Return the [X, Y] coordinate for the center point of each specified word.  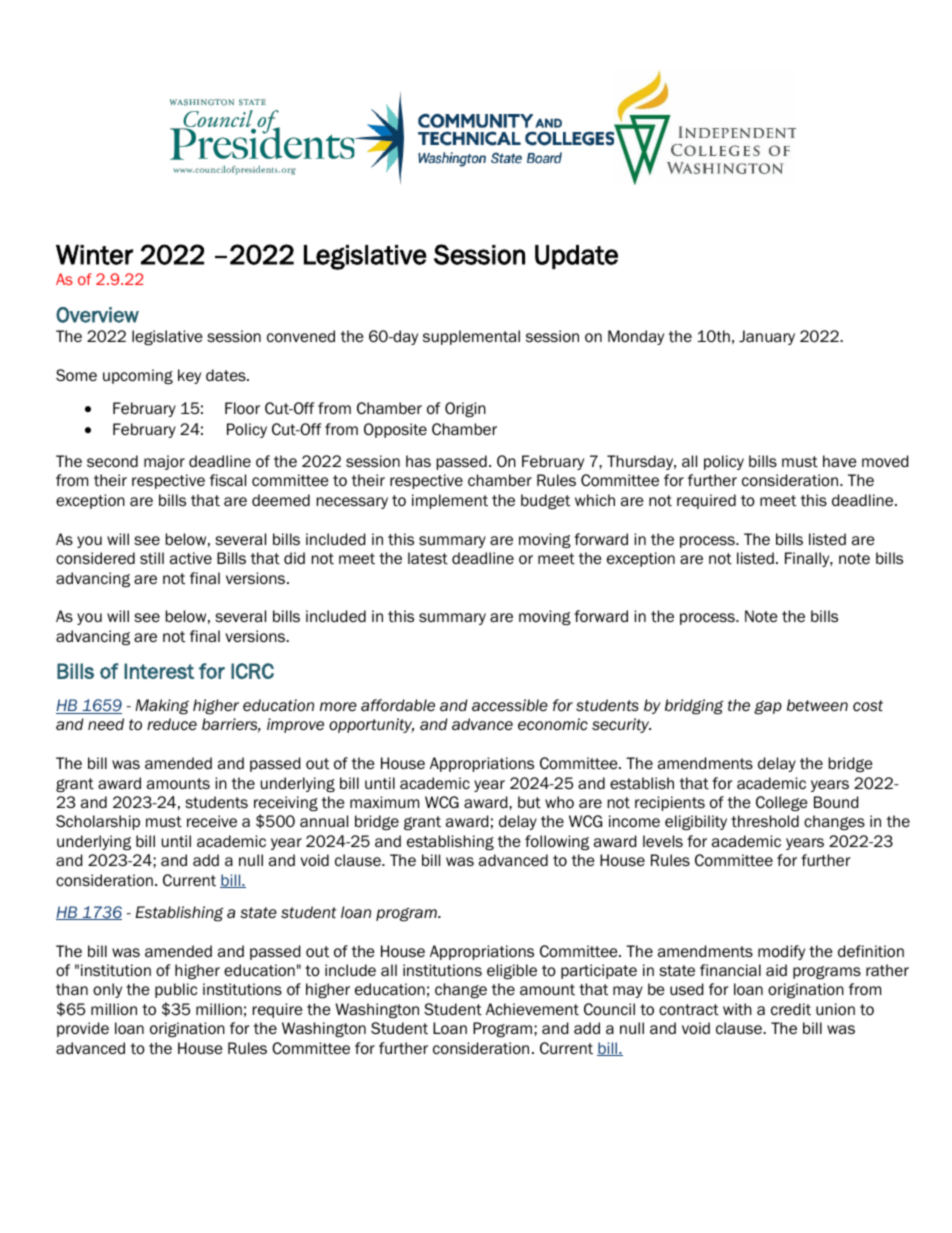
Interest [159, 671]
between [817, 705]
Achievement [532, 1009]
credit [791, 1009]
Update [576, 257]
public [176, 990]
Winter [94, 255]
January [767, 337]
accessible [510, 705]
